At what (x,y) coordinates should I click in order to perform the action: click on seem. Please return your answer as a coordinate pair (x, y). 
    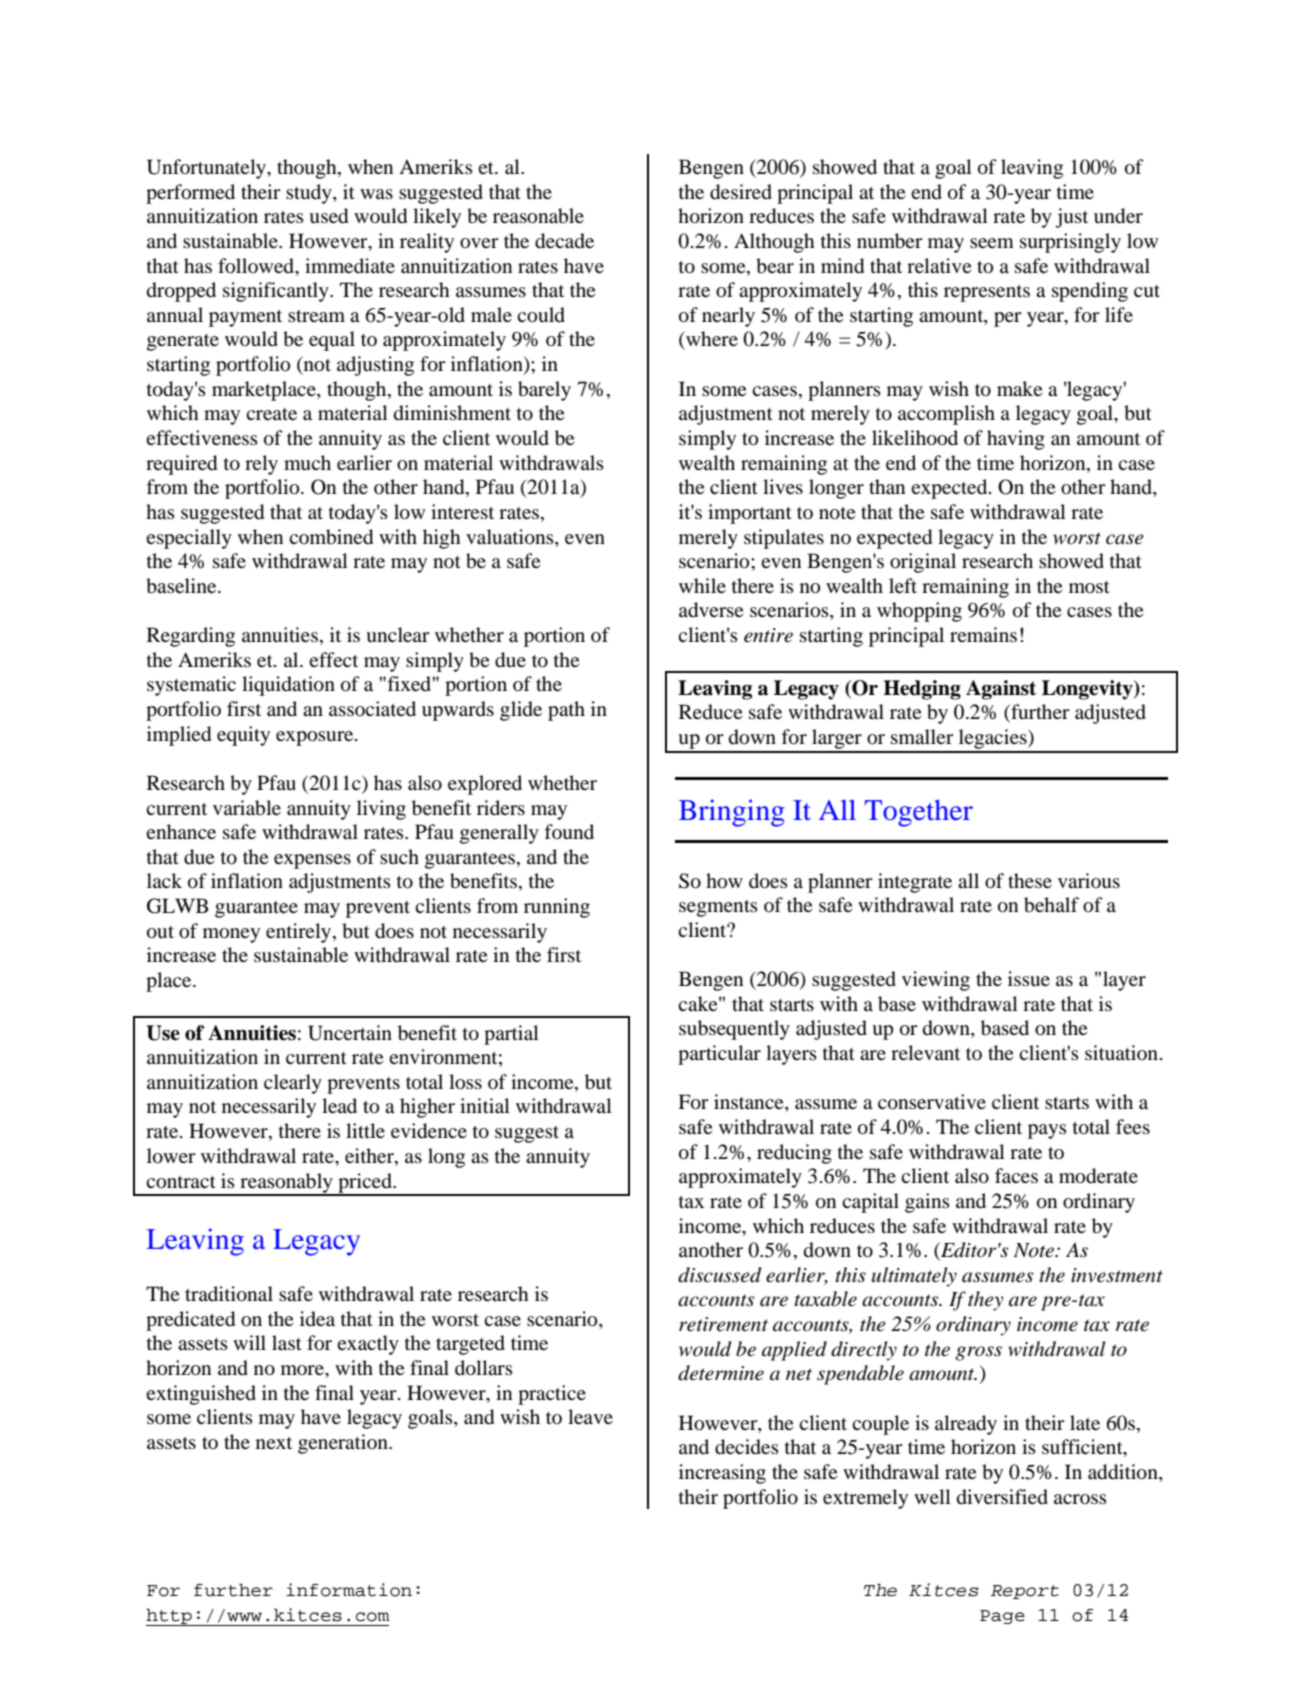
    Looking at the image, I should click on (992, 243).
